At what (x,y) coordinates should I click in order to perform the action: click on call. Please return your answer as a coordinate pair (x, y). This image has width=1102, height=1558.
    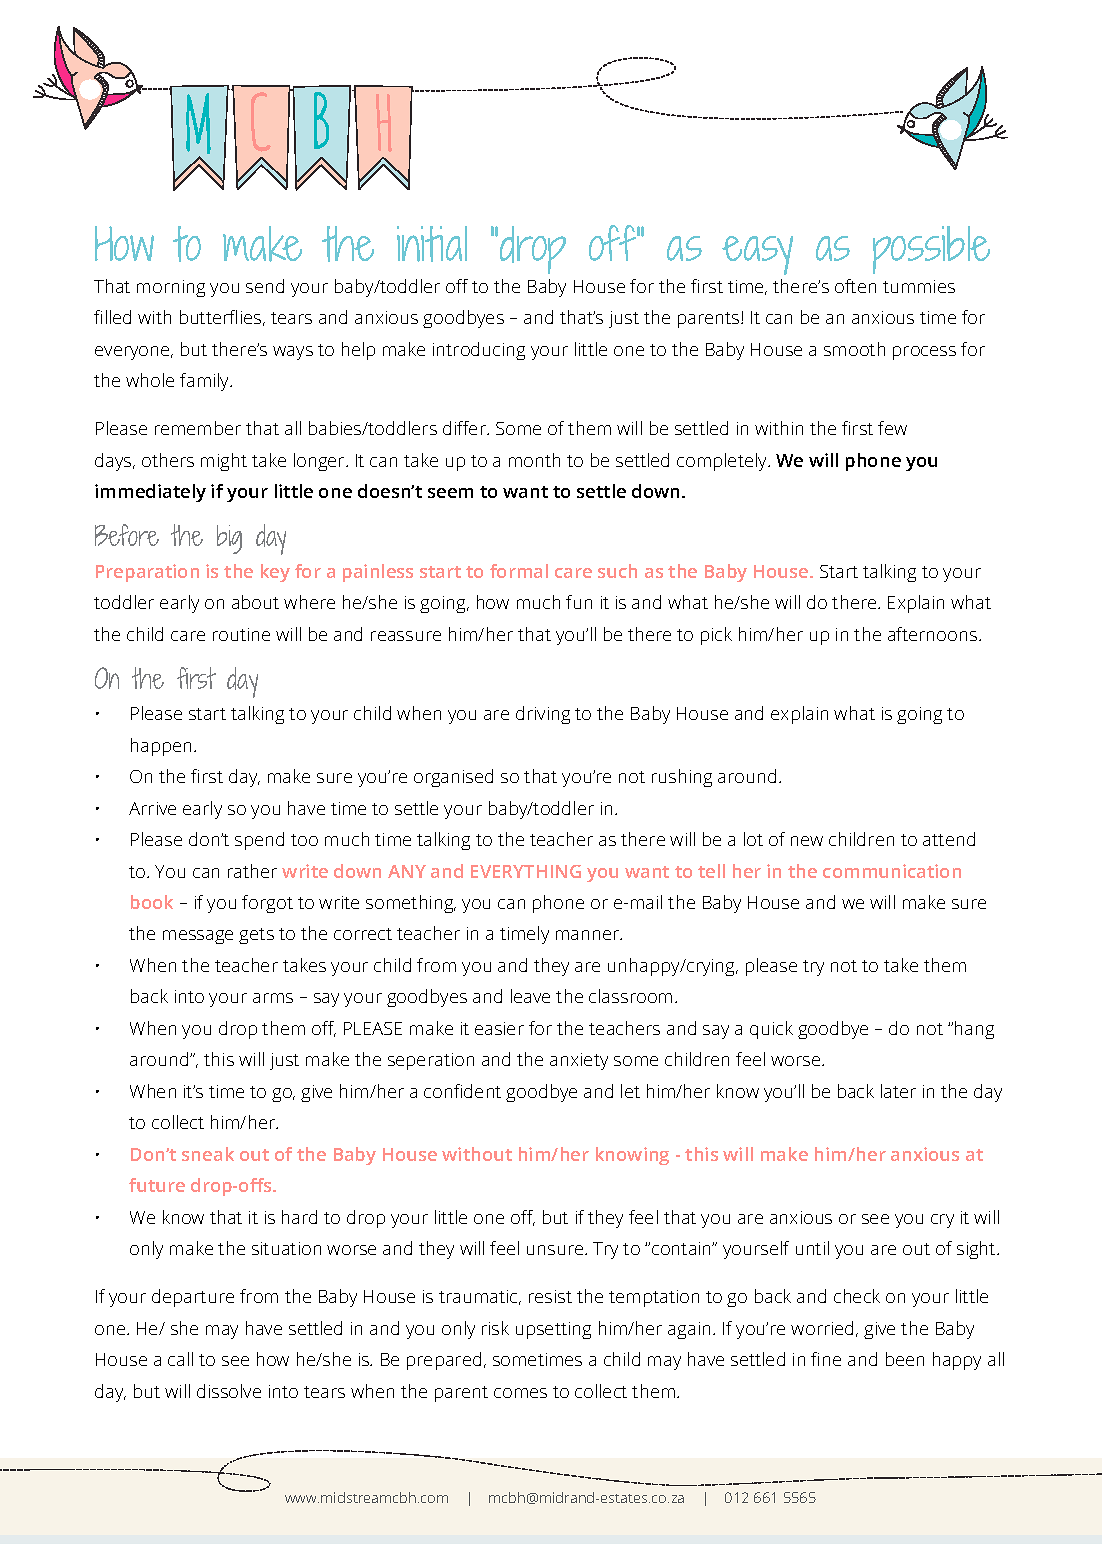
    Looking at the image, I should click on (180, 1359).
